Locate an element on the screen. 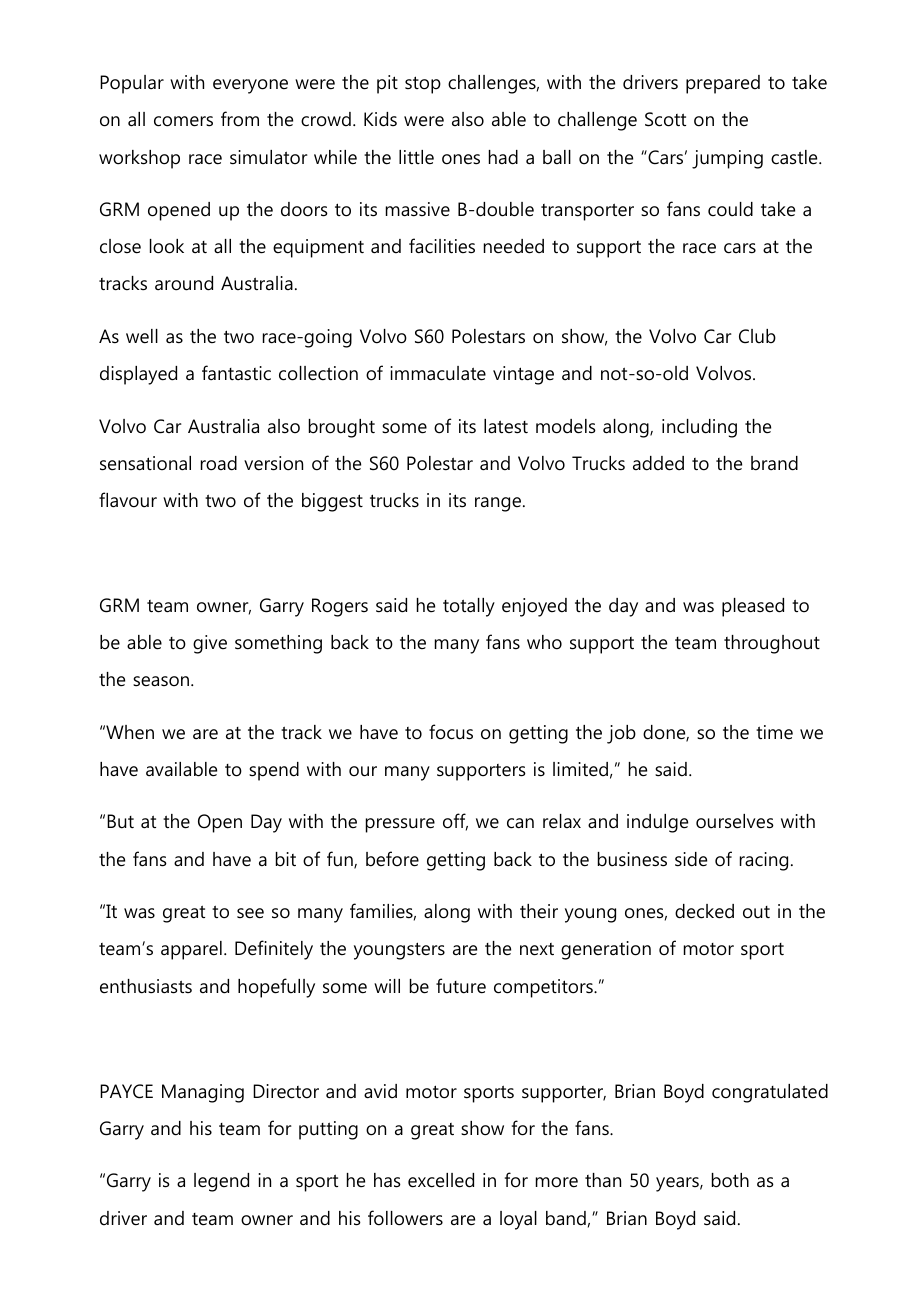  well is located at coordinates (142, 336).
